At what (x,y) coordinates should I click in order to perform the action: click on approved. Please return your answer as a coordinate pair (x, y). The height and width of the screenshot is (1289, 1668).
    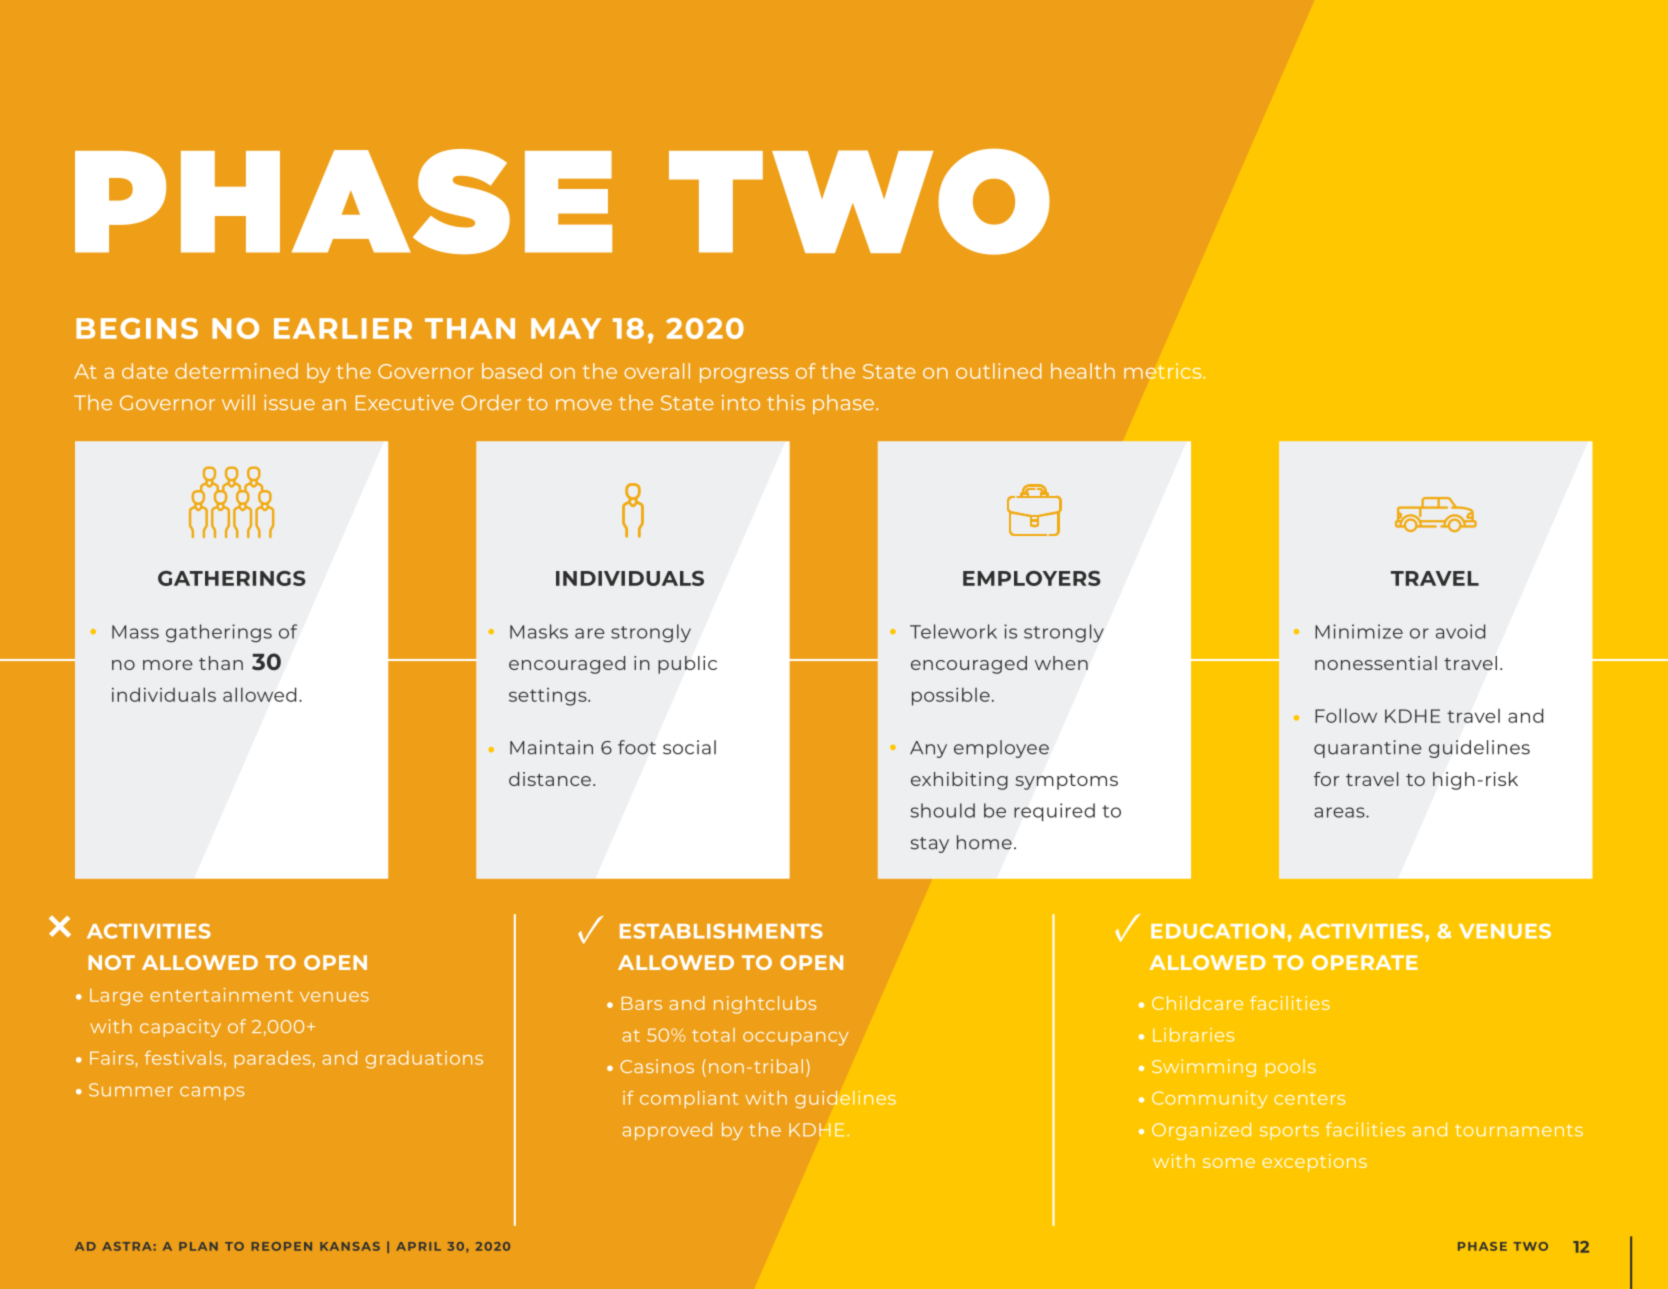
    Looking at the image, I should click on (667, 1131).
